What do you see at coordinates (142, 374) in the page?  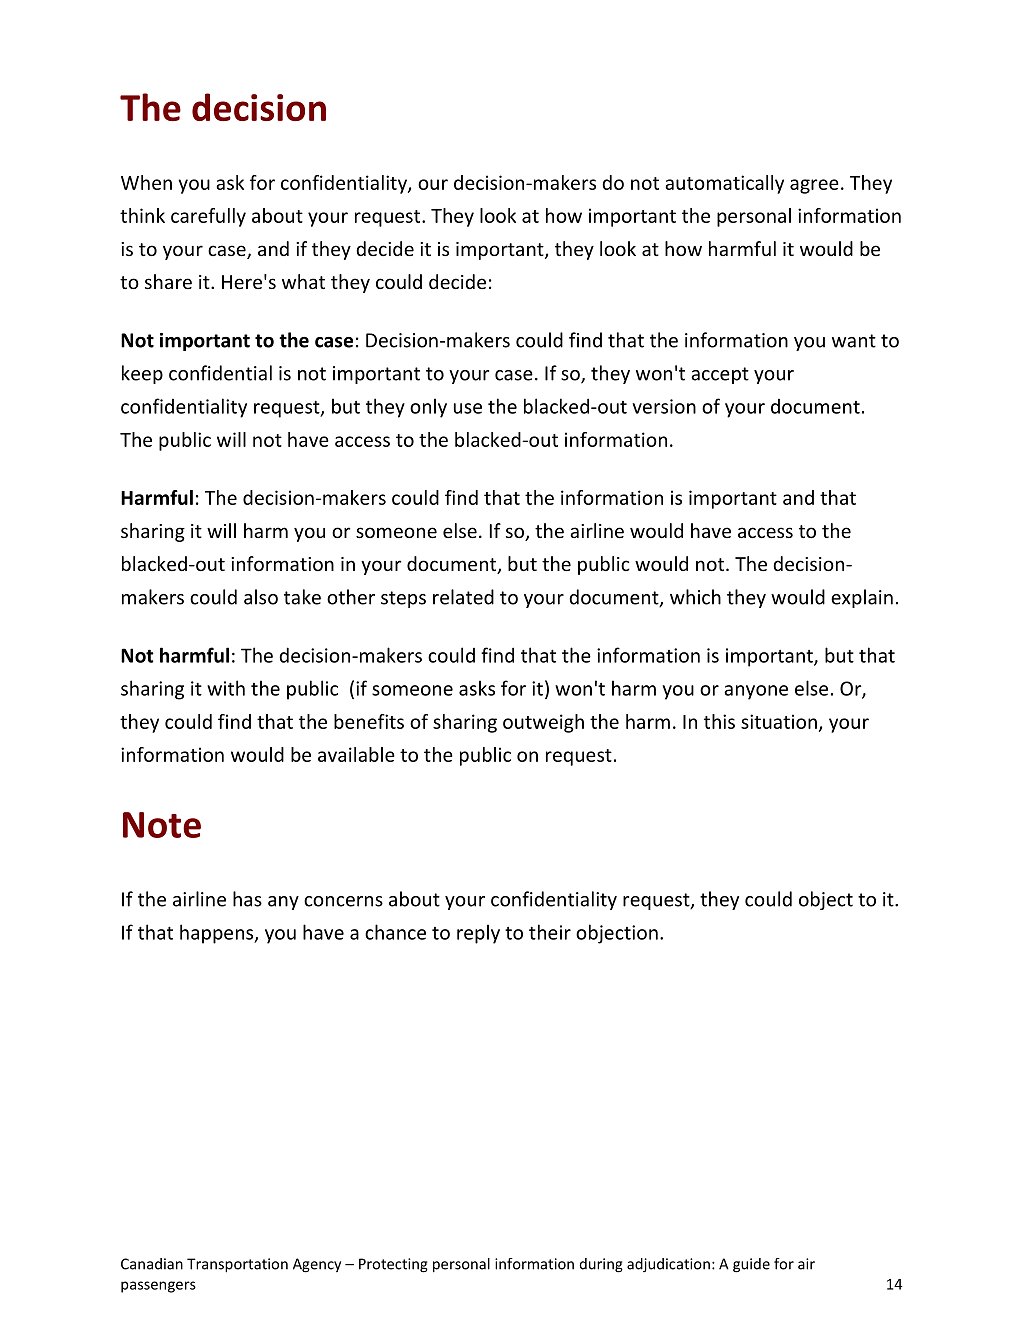 I see `keep` at bounding box center [142, 374].
